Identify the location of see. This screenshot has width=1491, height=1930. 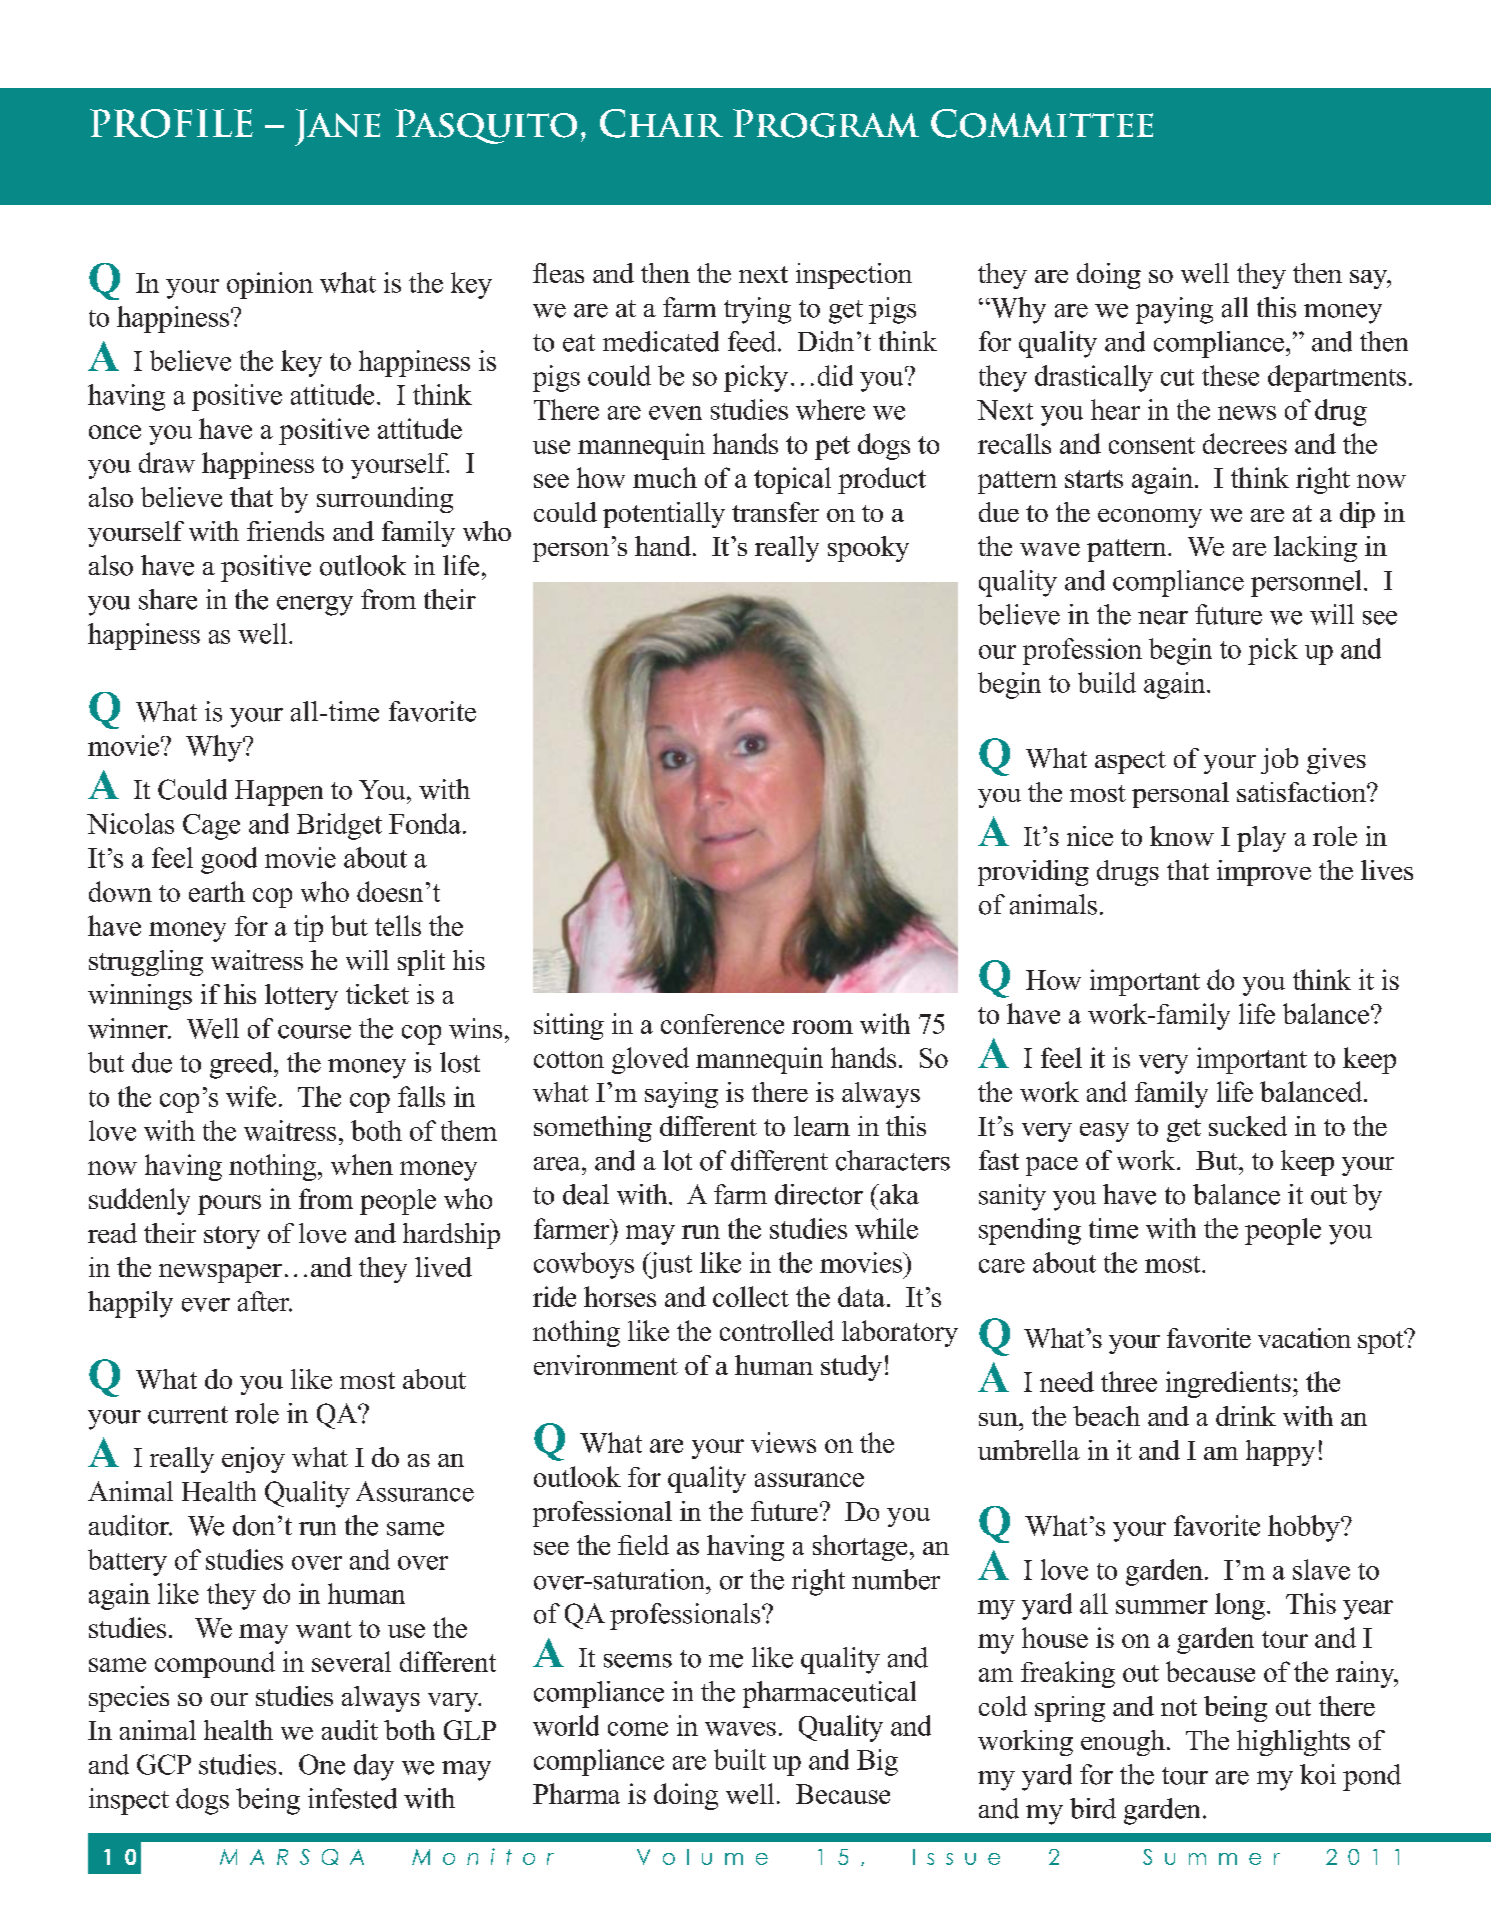
(1380, 618).
